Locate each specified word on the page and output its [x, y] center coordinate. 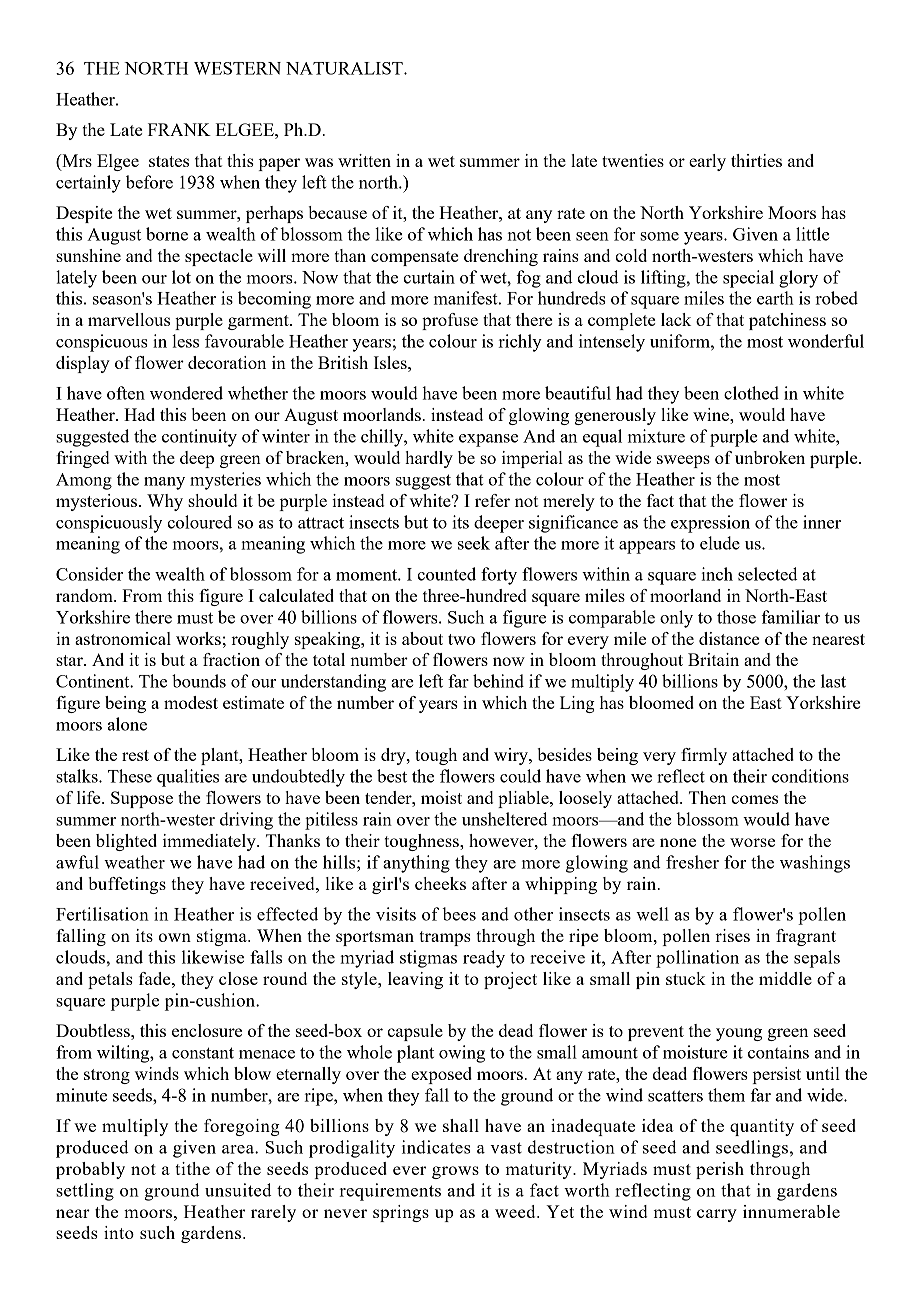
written [364, 160]
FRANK [179, 129]
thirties [756, 160]
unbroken [770, 457]
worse [752, 842]
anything [416, 864]
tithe [192, 1168]
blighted [126, 842]
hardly [429, 459]
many [164, 483]
